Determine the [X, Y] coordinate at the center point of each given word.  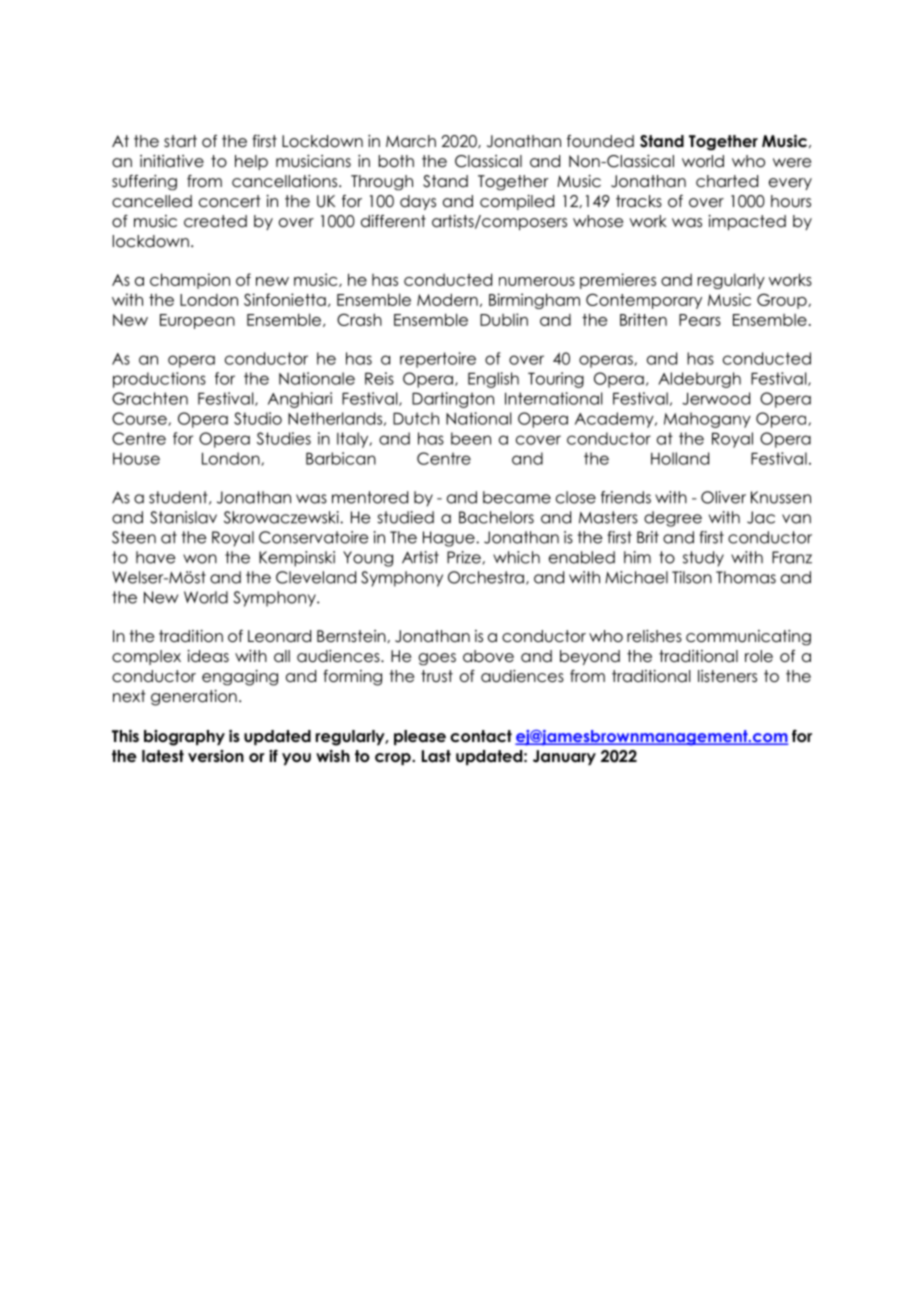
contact [481, 736]
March [411, 141]
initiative [172, 161]
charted [727, 181]
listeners [727, 676]
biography [184, 738]
